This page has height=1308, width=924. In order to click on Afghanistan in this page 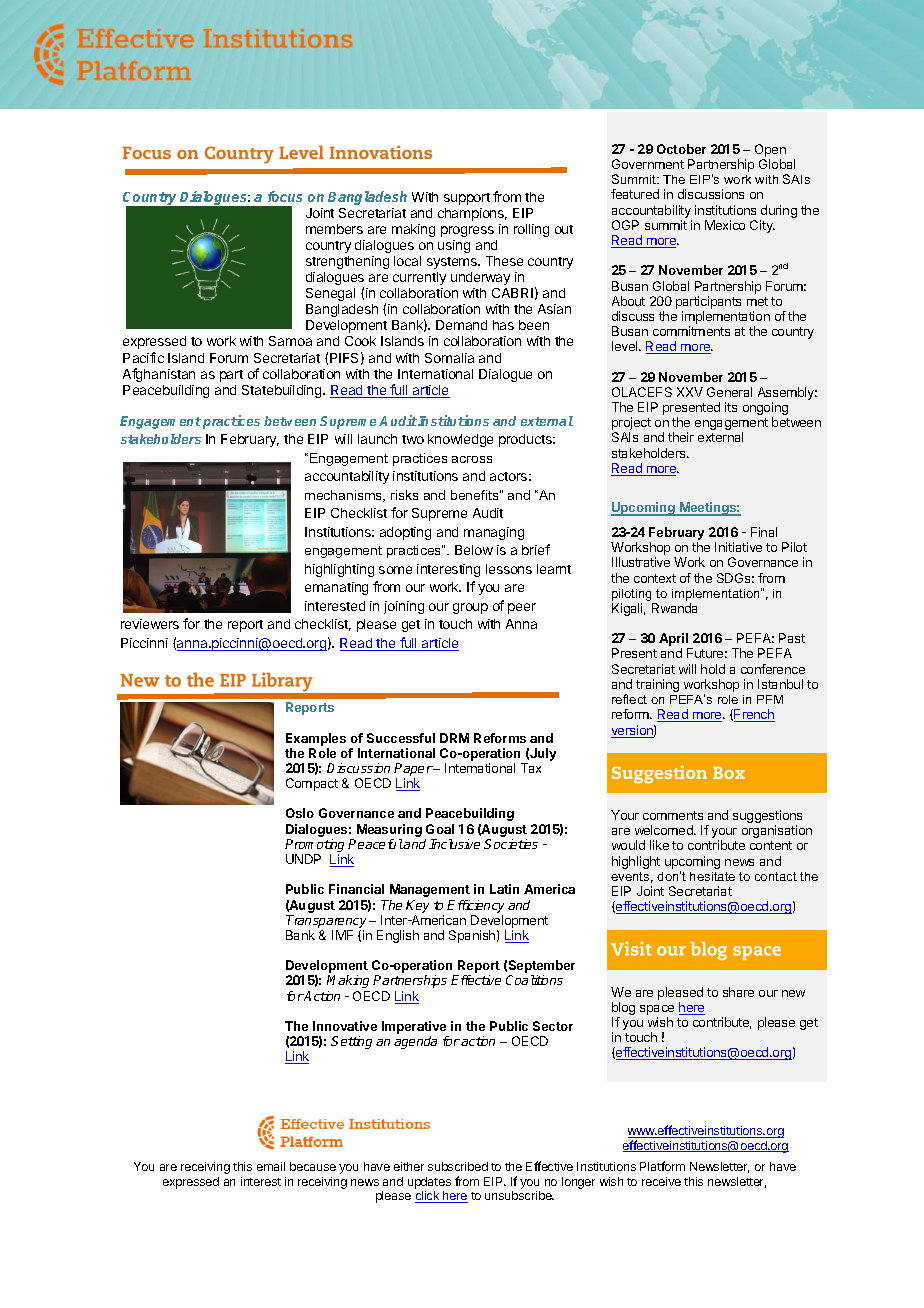, I will do `click(159, 375)`.
